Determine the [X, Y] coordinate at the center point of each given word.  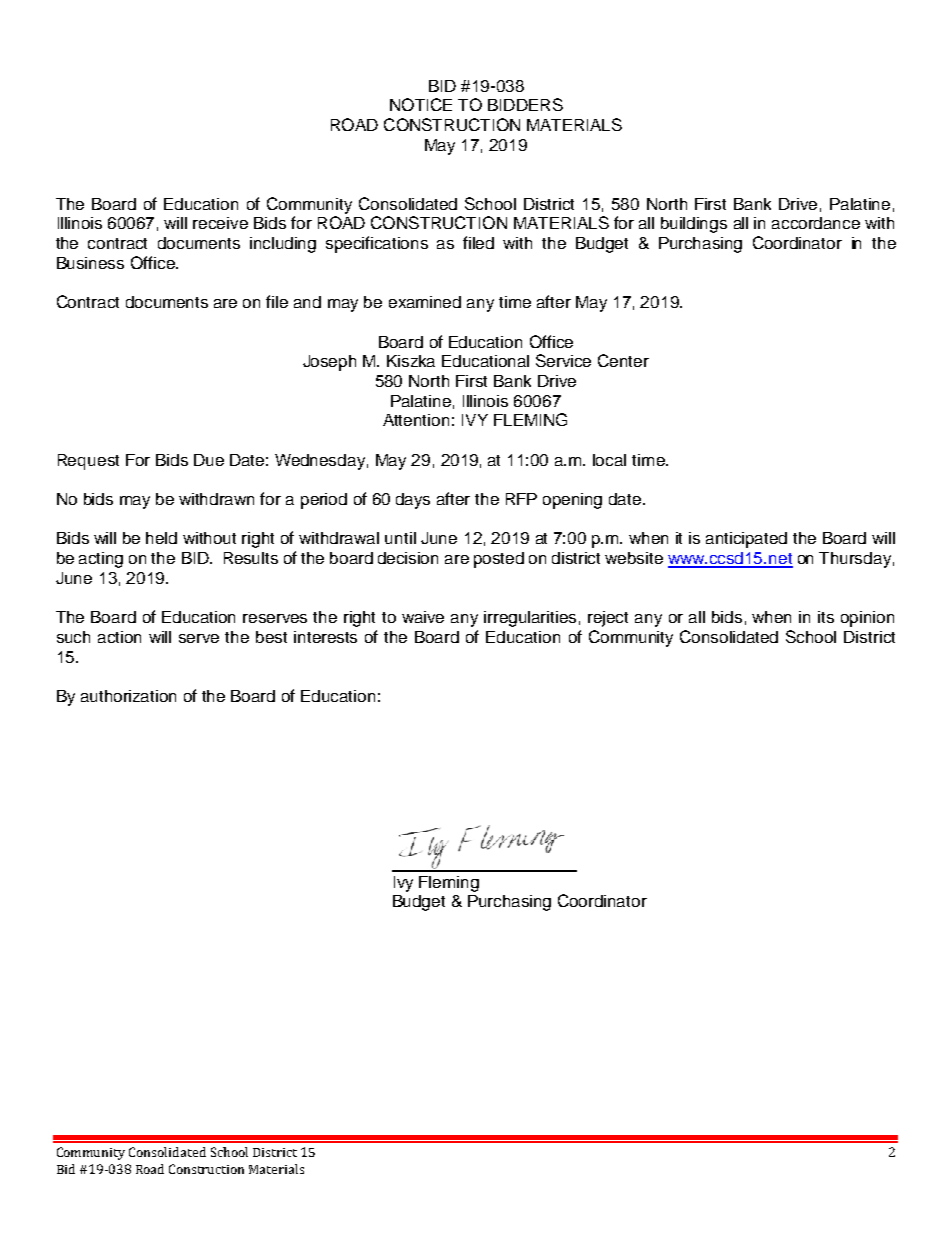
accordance [816, 223]
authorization [128, 696]
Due [209, 460]
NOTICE [421, 104]
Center [623, 360]
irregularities [530, 619]
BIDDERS [525, 104]
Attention [416, 420]
